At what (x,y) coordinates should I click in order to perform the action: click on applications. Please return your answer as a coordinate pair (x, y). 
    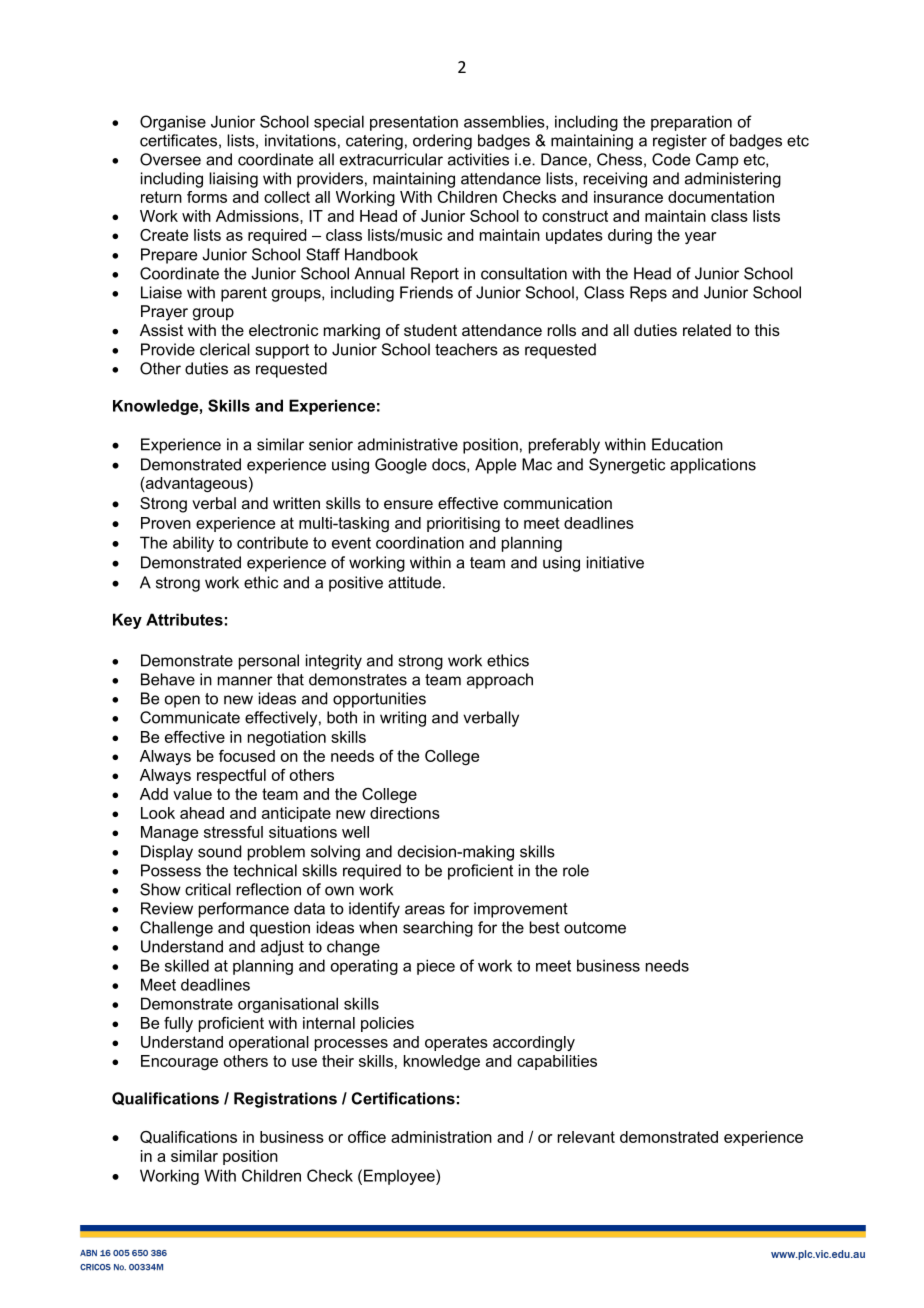
    Looking at the image, I should click on (713, 466).
